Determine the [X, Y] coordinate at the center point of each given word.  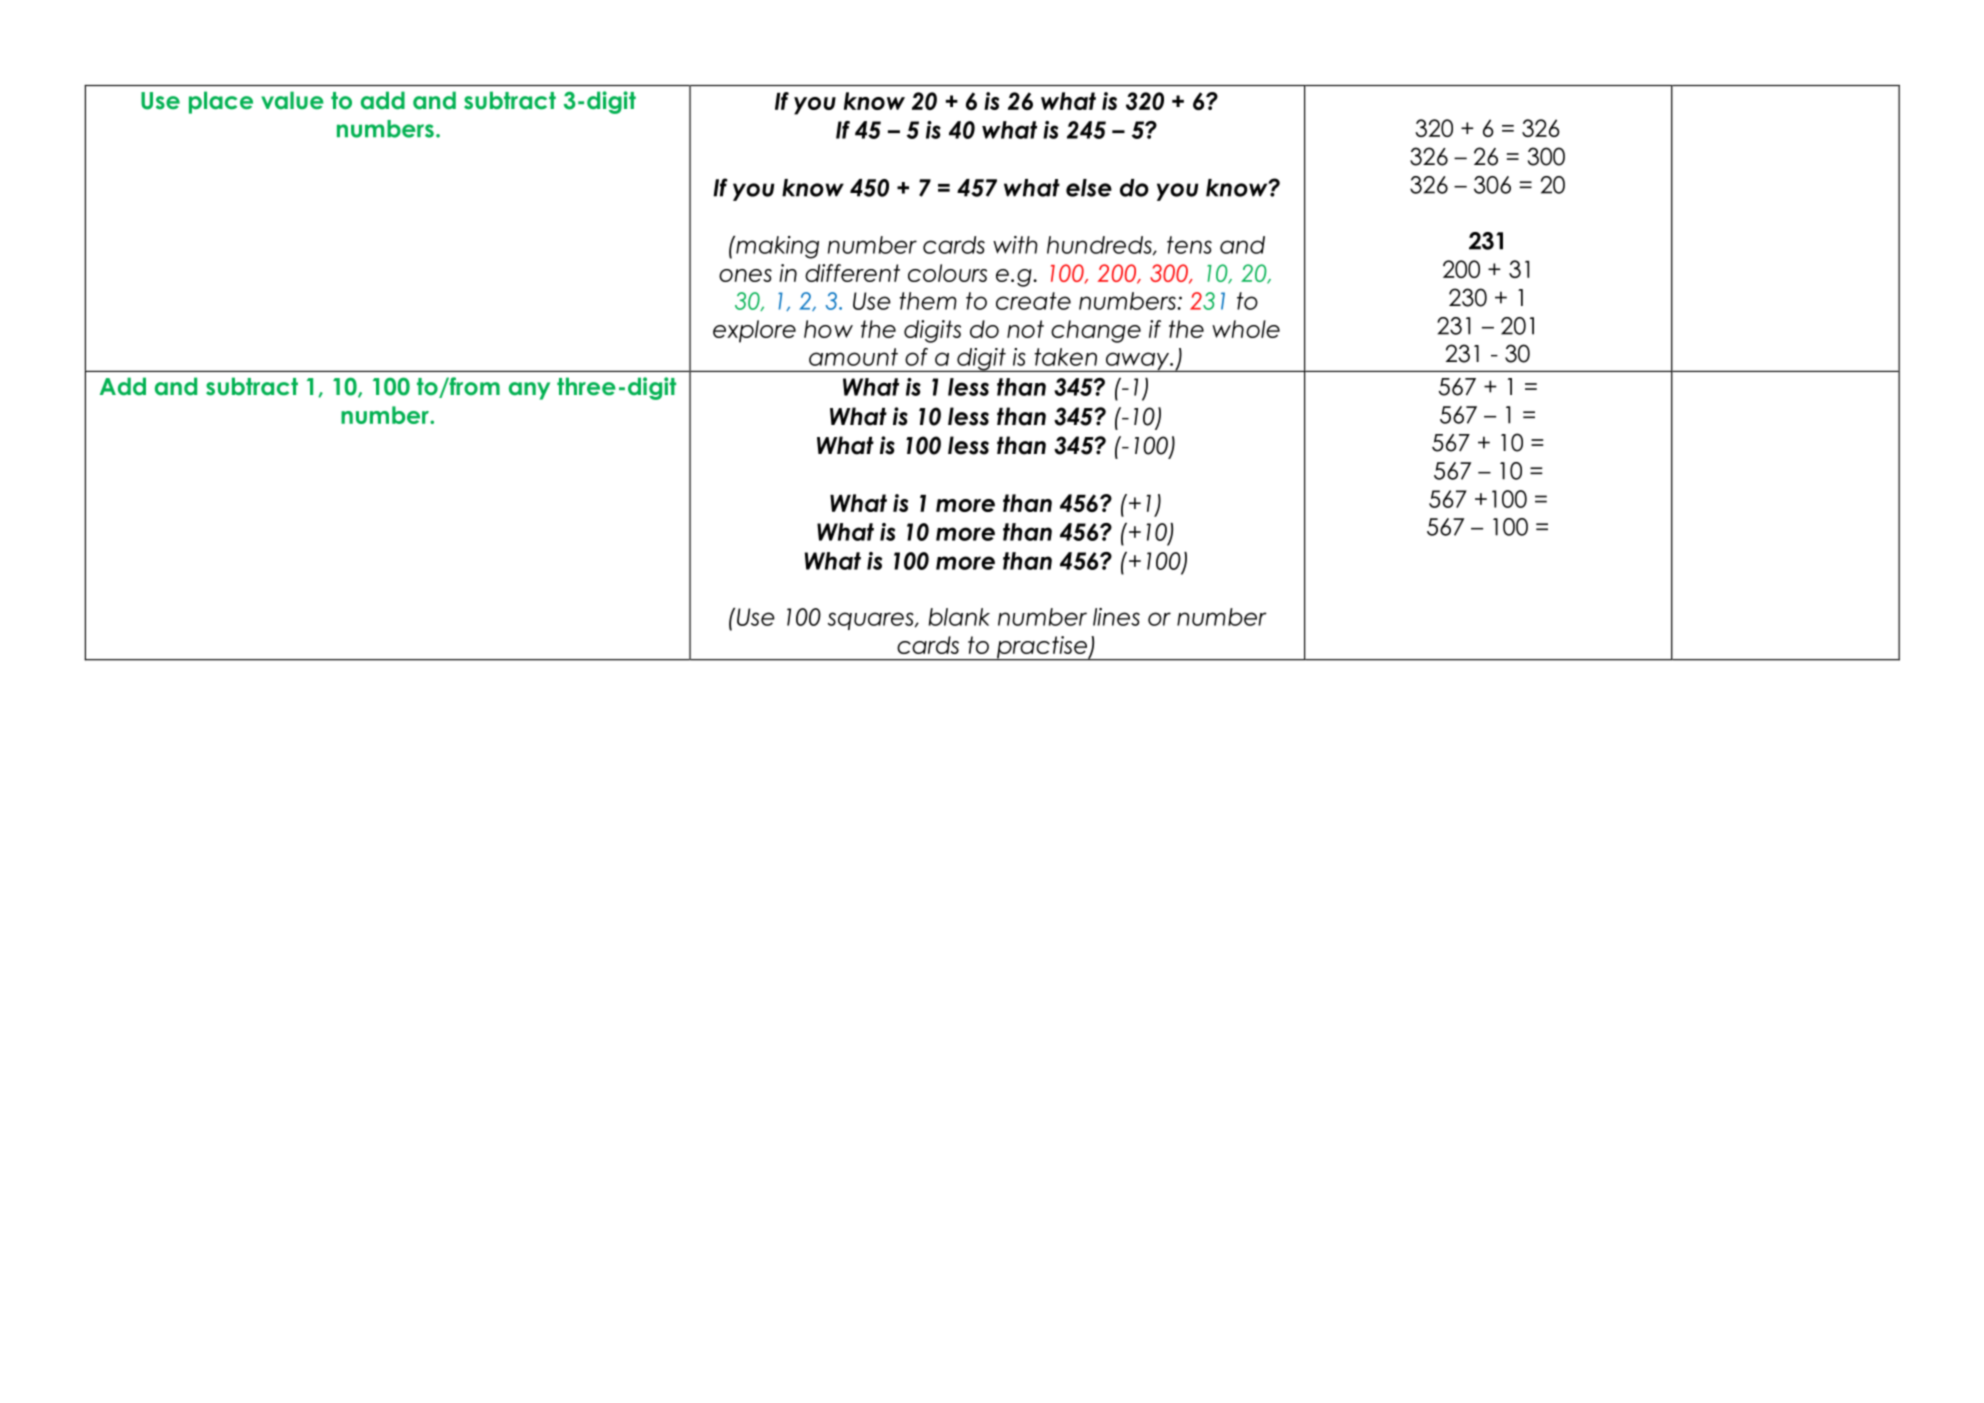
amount [853, 357]
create [1033, 301]
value [292, 100]
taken [1065, 357]
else [1089, 188]
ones [745, 275]
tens [1189, 245]
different [852, 273]
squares [872, 621]
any [529, 391]
